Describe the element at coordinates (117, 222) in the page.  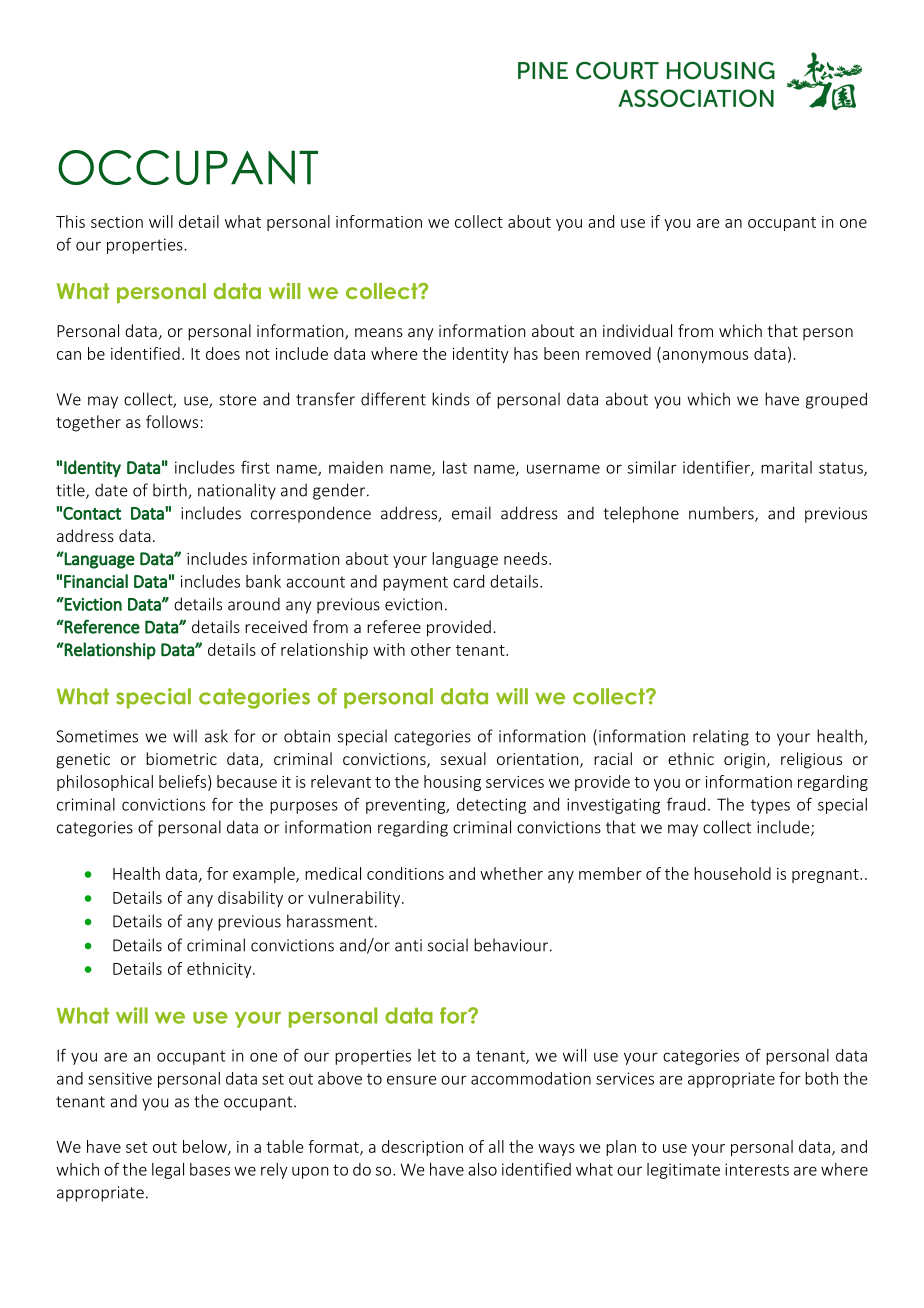
I see `section` at that location.
